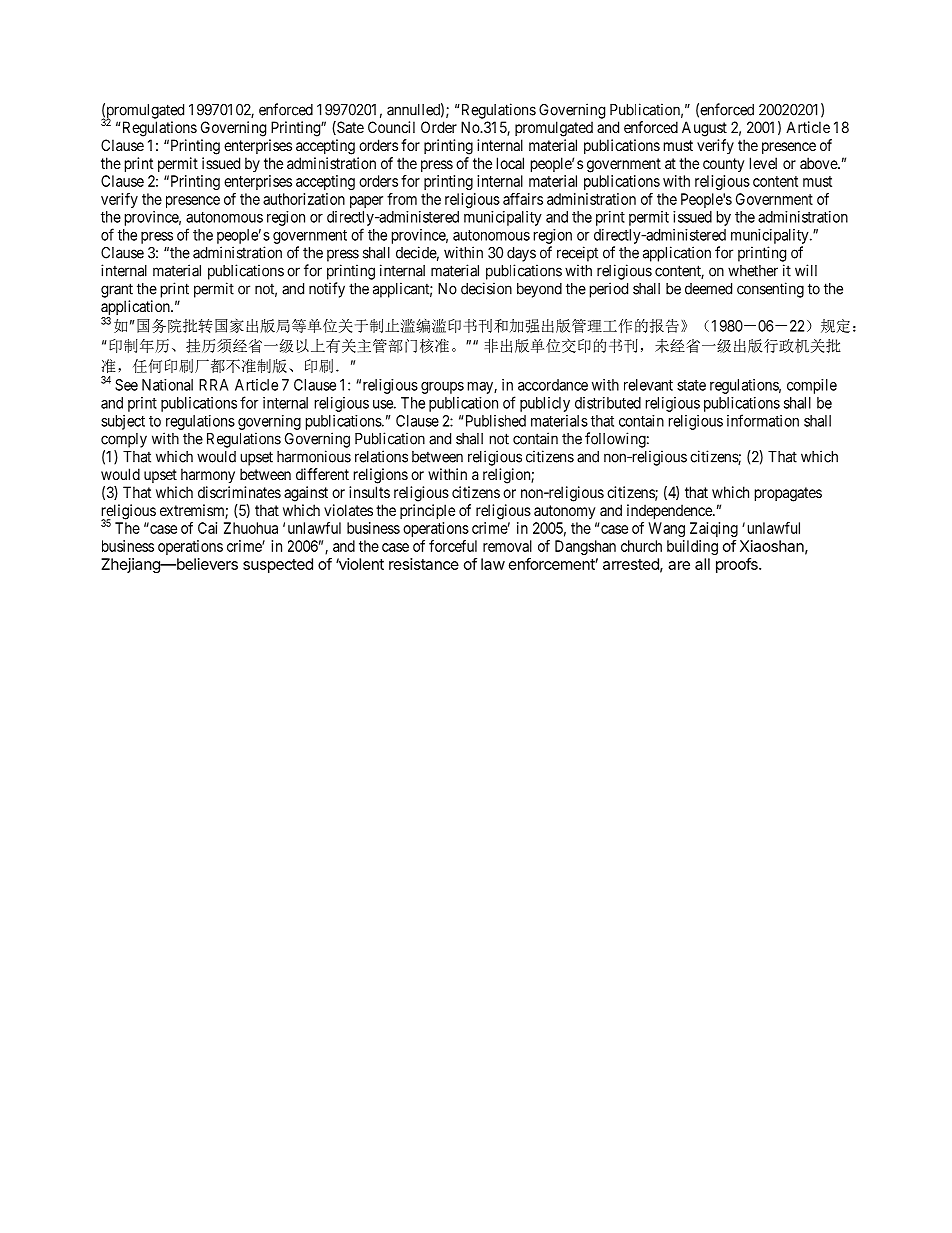 The width and height of the screenshot is (952, 1233). Describe the element at coordinates (349, 128) in the screenshot. I see `Sate` at that location.
